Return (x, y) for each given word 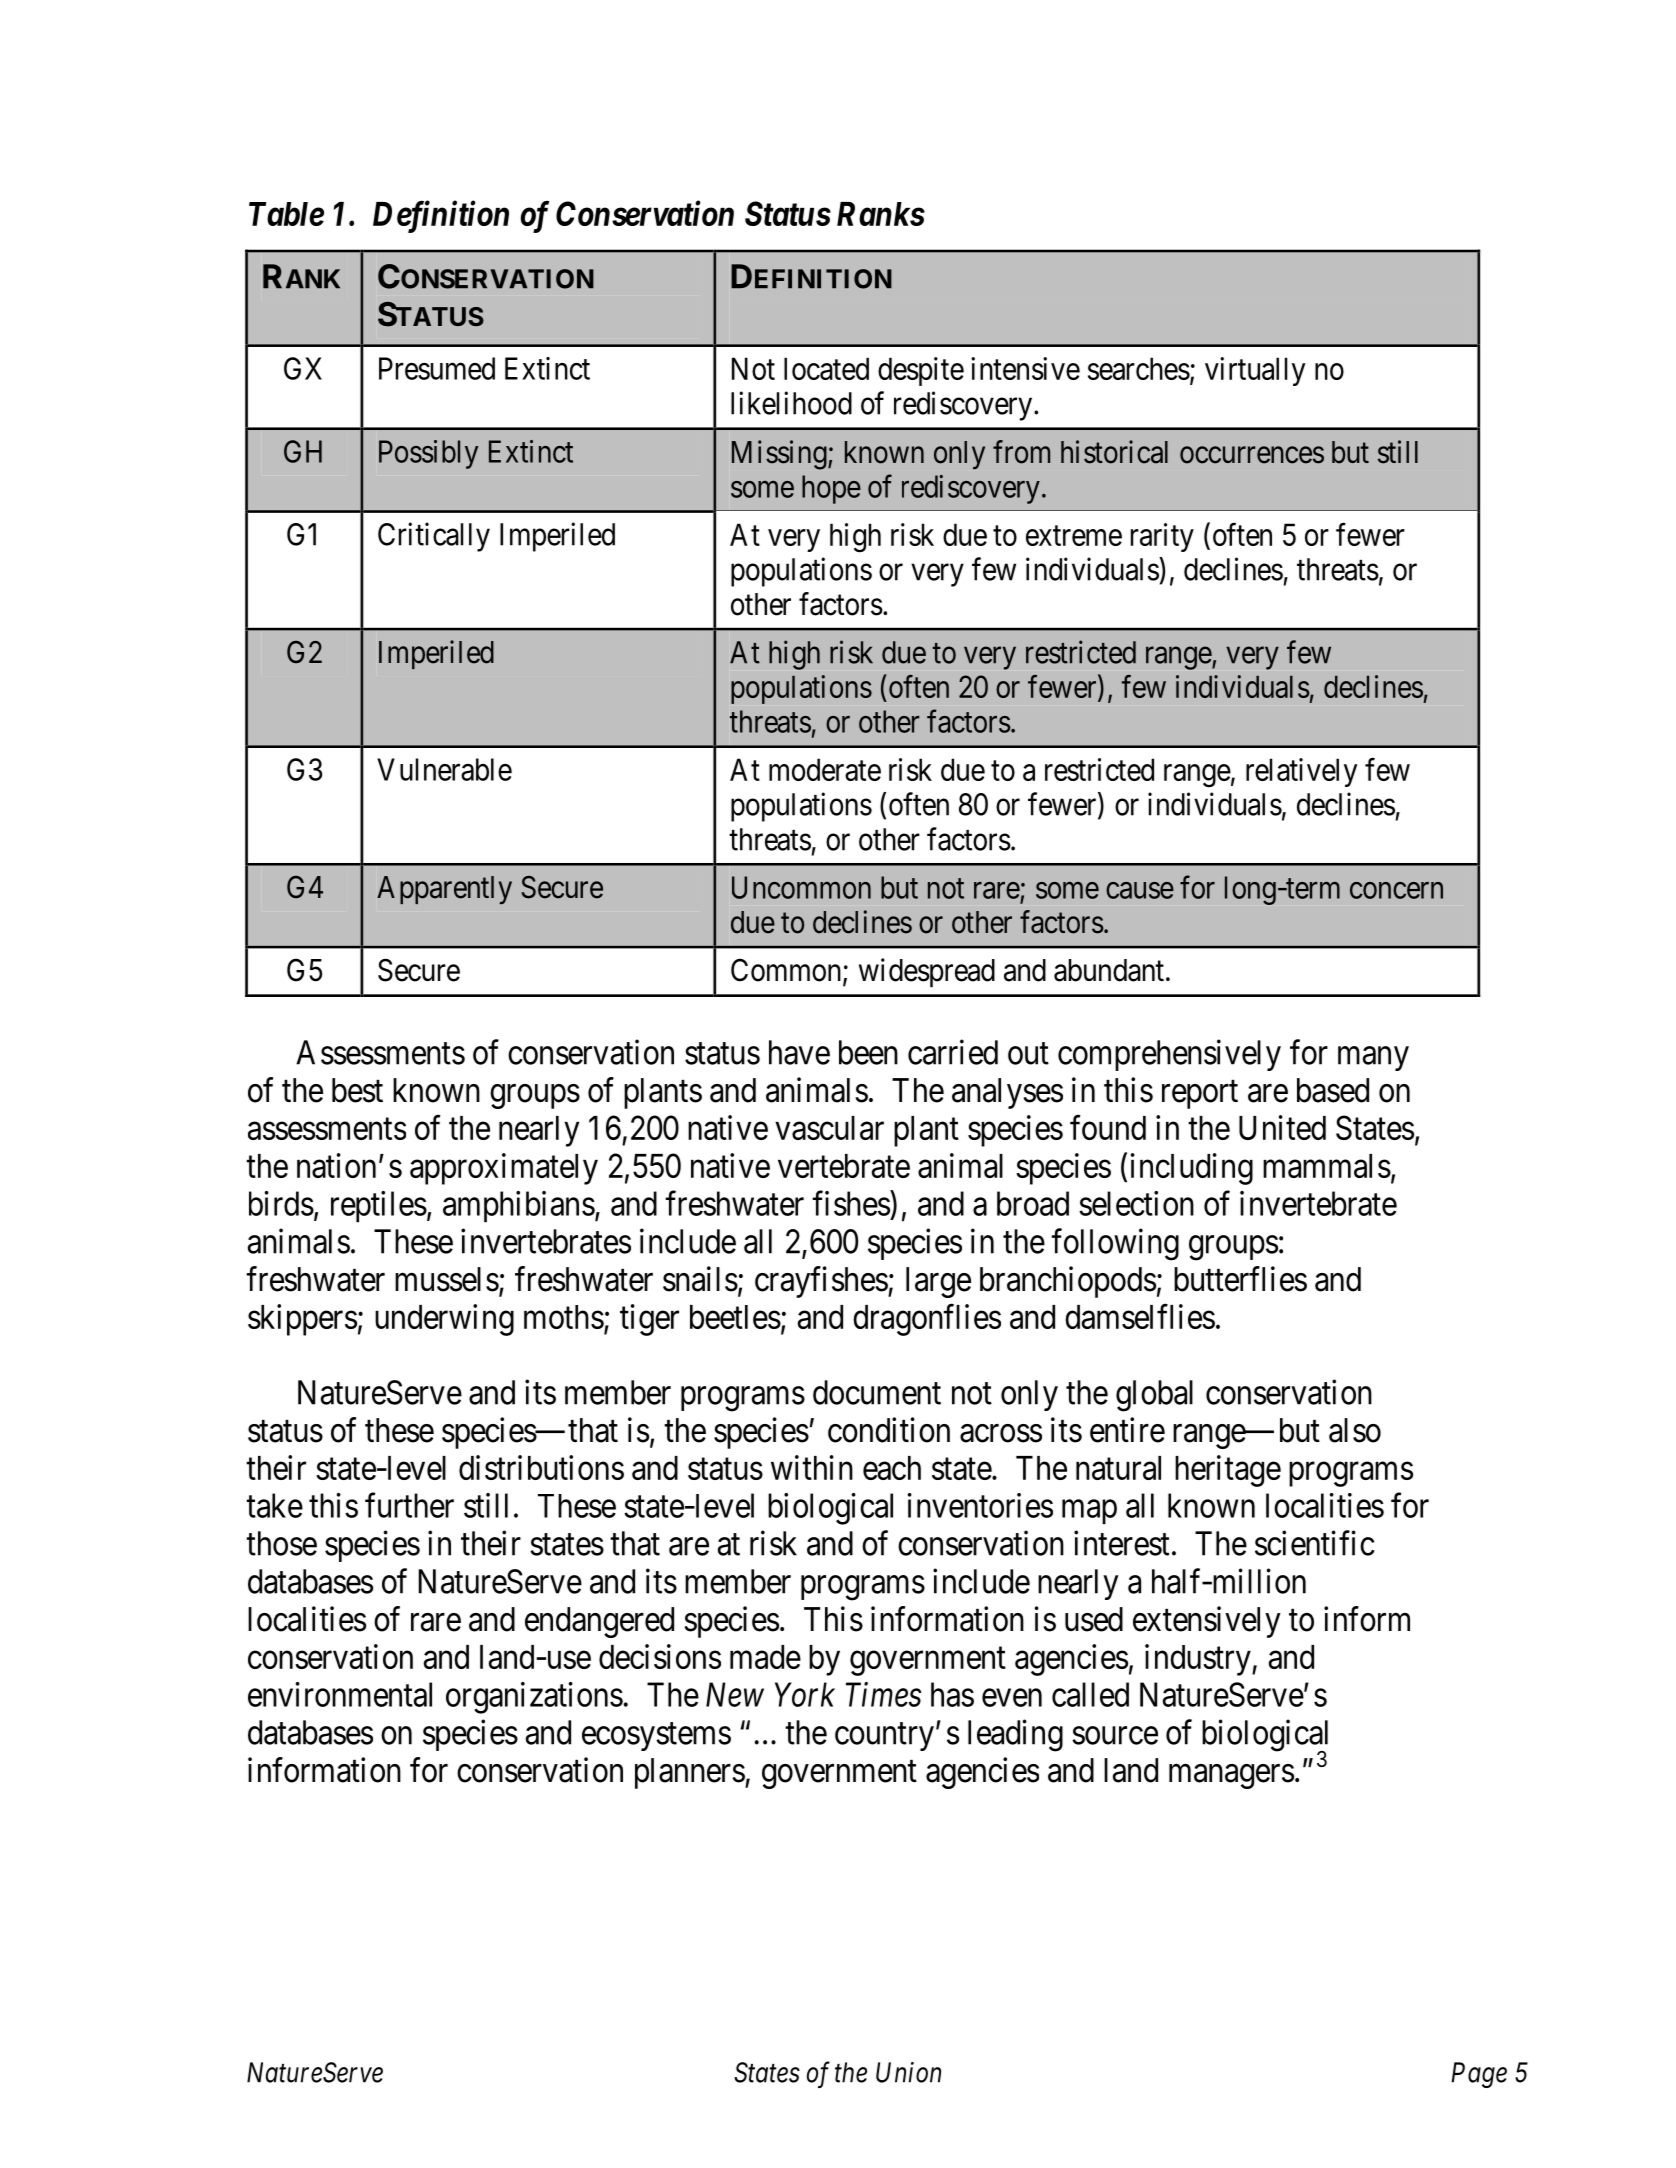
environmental (340, 1694)
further (409, 1505)
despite (921, 371)
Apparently (444, 890)
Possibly (428, 454)
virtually (1255, 371)
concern (1396, 890)
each (892, 1468)
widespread (927, 972)
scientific (1315, 1543)
